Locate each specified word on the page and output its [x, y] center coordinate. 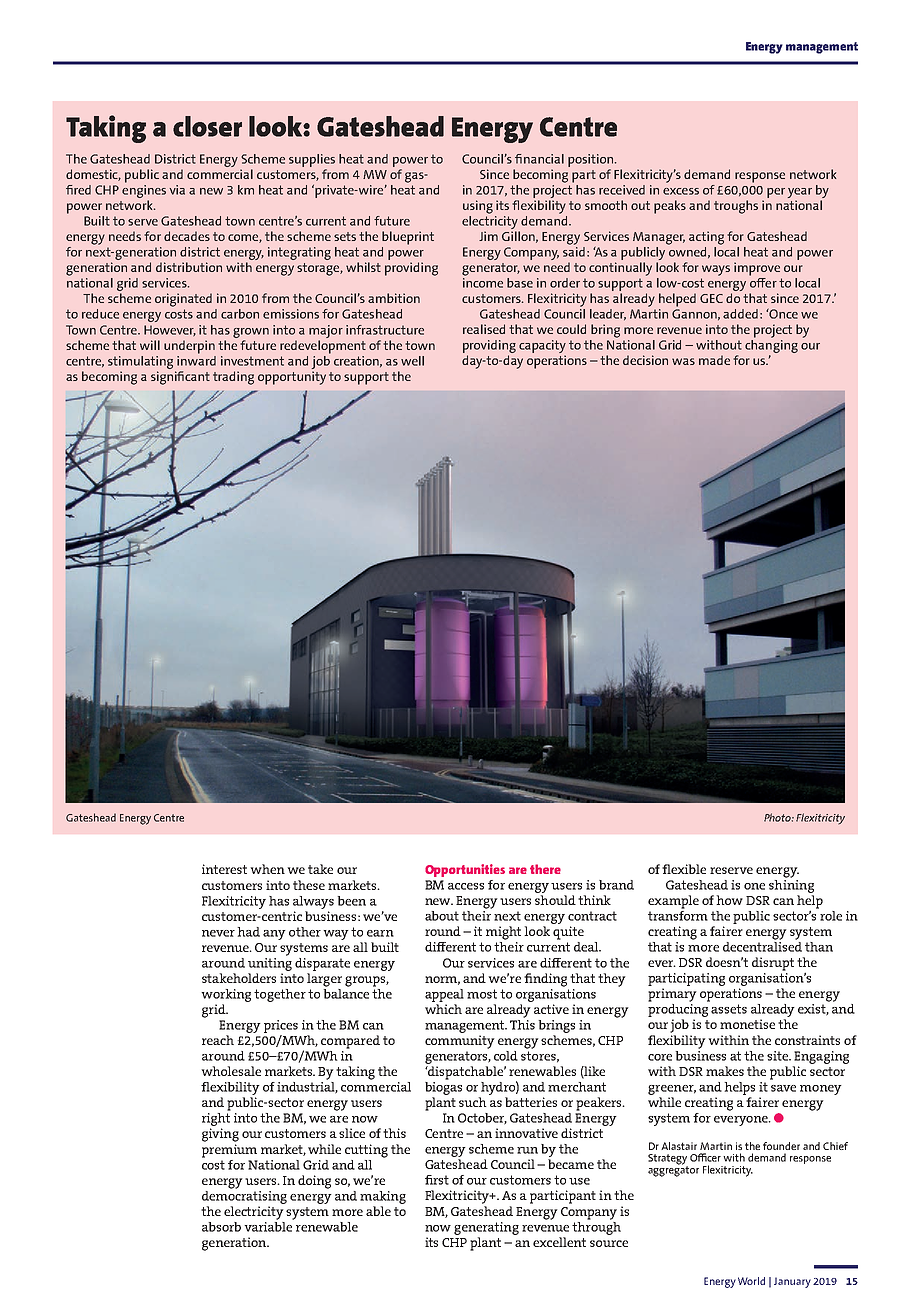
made [714, 360]
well [412, 361]
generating [486, 1228]
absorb [221, 1227]
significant [180, 378]
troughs [736, 207]
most [482, 994]
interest [224, 869]
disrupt [773, 964]
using [478, 207]
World [751, 1281]
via [177, 190]
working [226, 995]
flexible [684, 869]
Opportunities [465, 870]
